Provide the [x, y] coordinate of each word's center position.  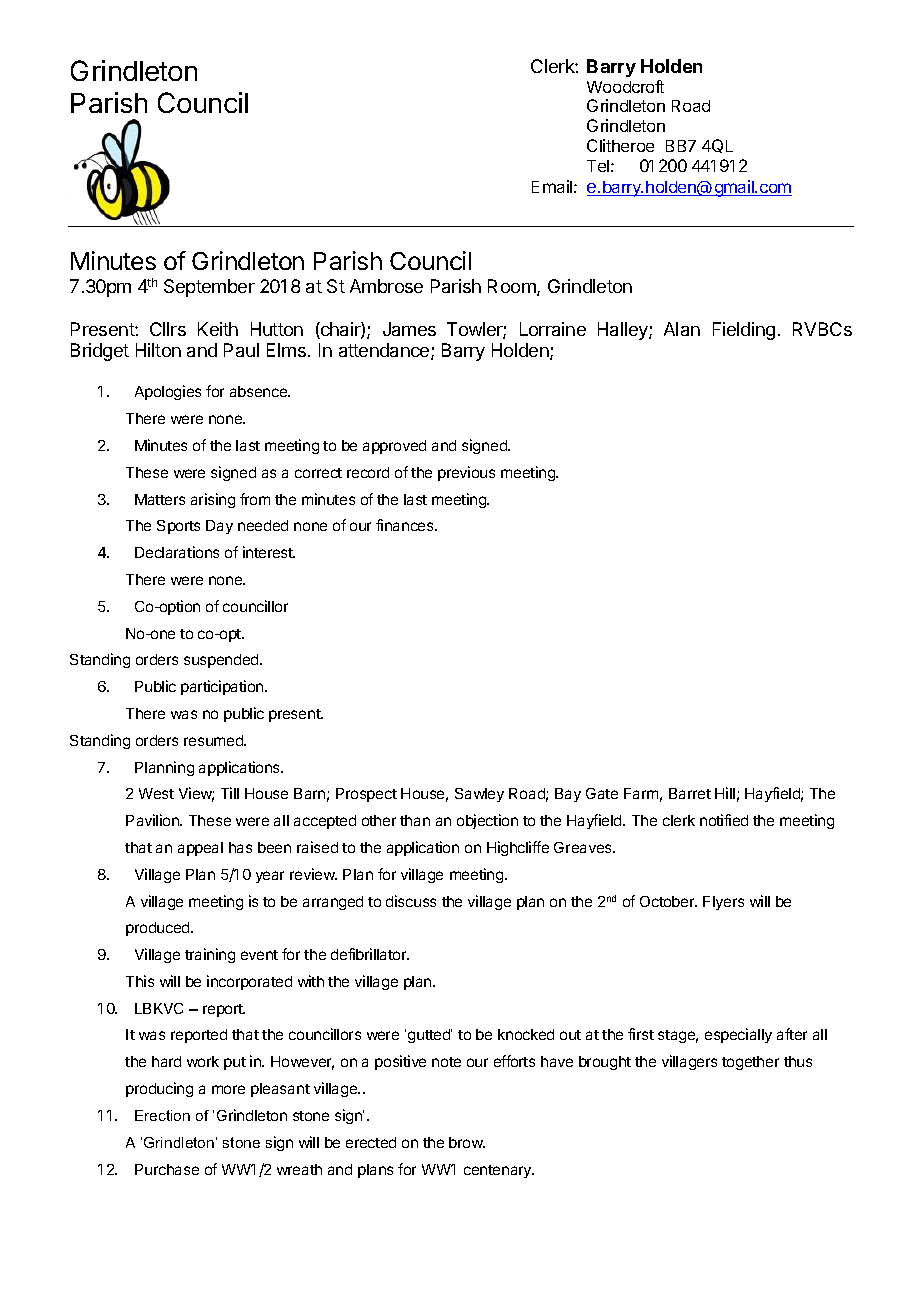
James [409, 329]
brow [467, 1142]
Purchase [167, 1169]
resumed [214, 740]
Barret [690, 793]
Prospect [366, 795]
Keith [218, 329]
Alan [682, 329]
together [750, 1063]
